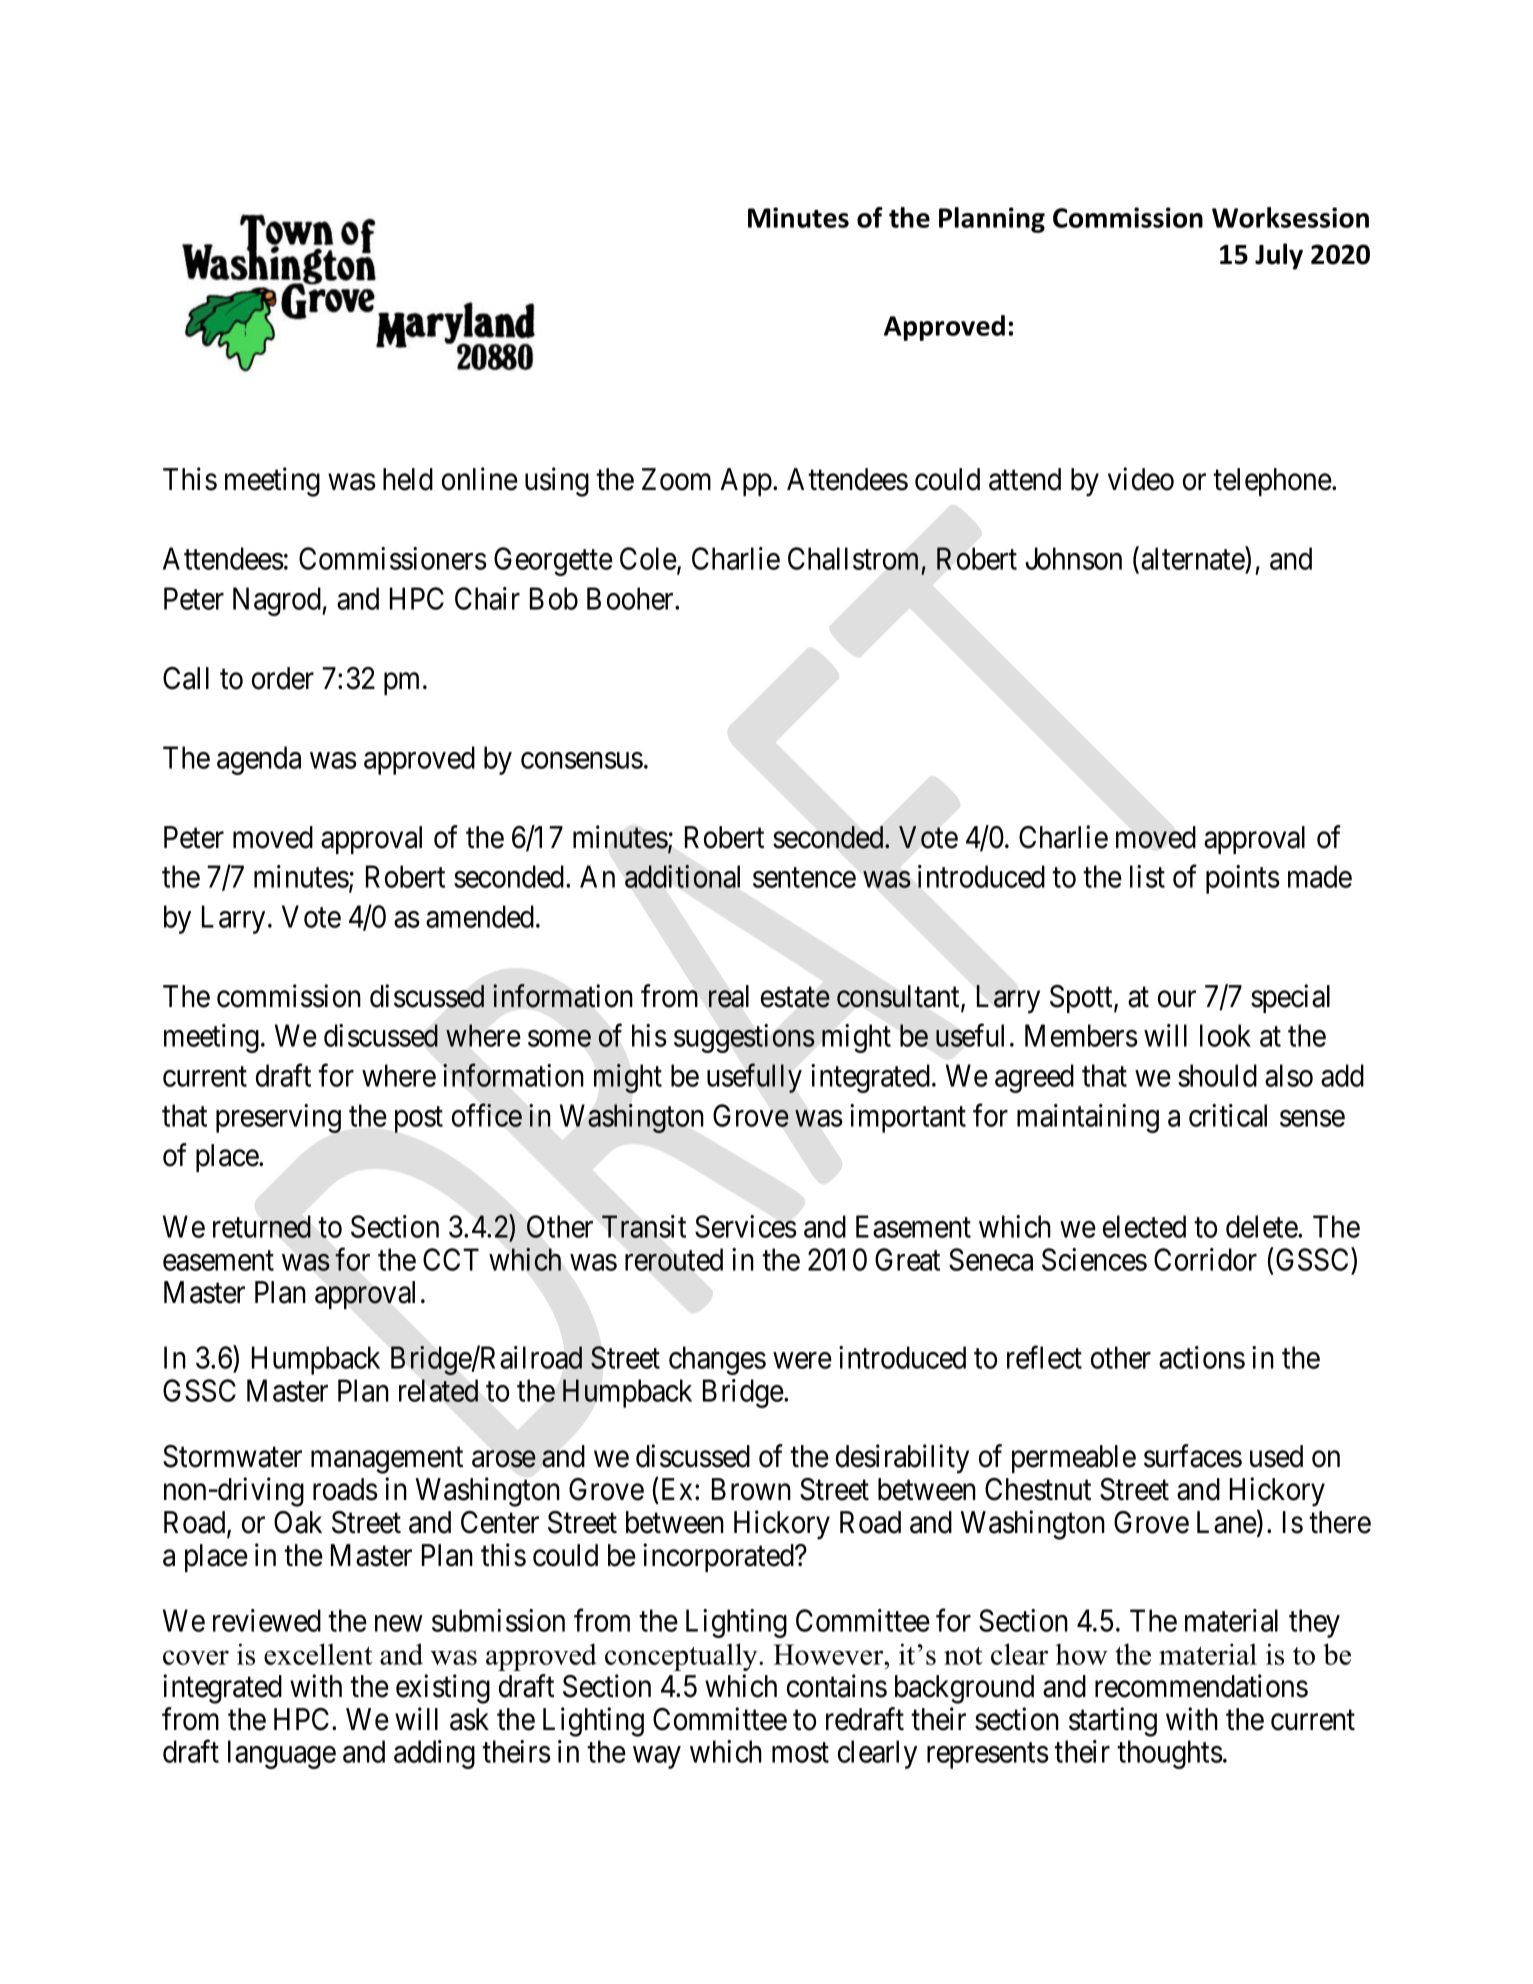 The height and width of the screenshot is (1984, 1533). What do you see at coordinates (802, 1361) in the screenshot?
I see `were` at bounding box center [802, 1361].
